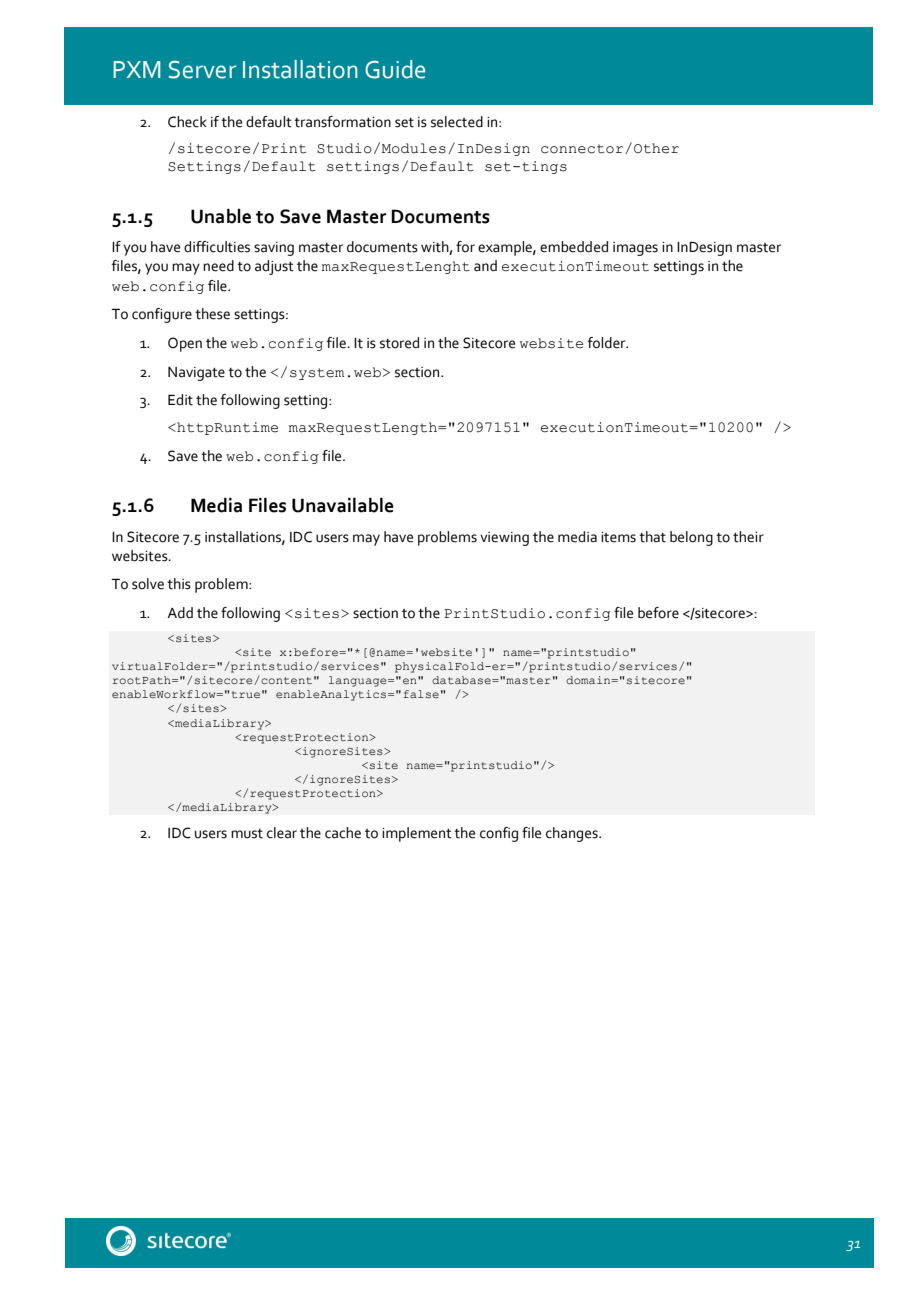  What do you see at coordinates (417, 834) in the page?
I see `implement` at bounding box center [417, 834].
